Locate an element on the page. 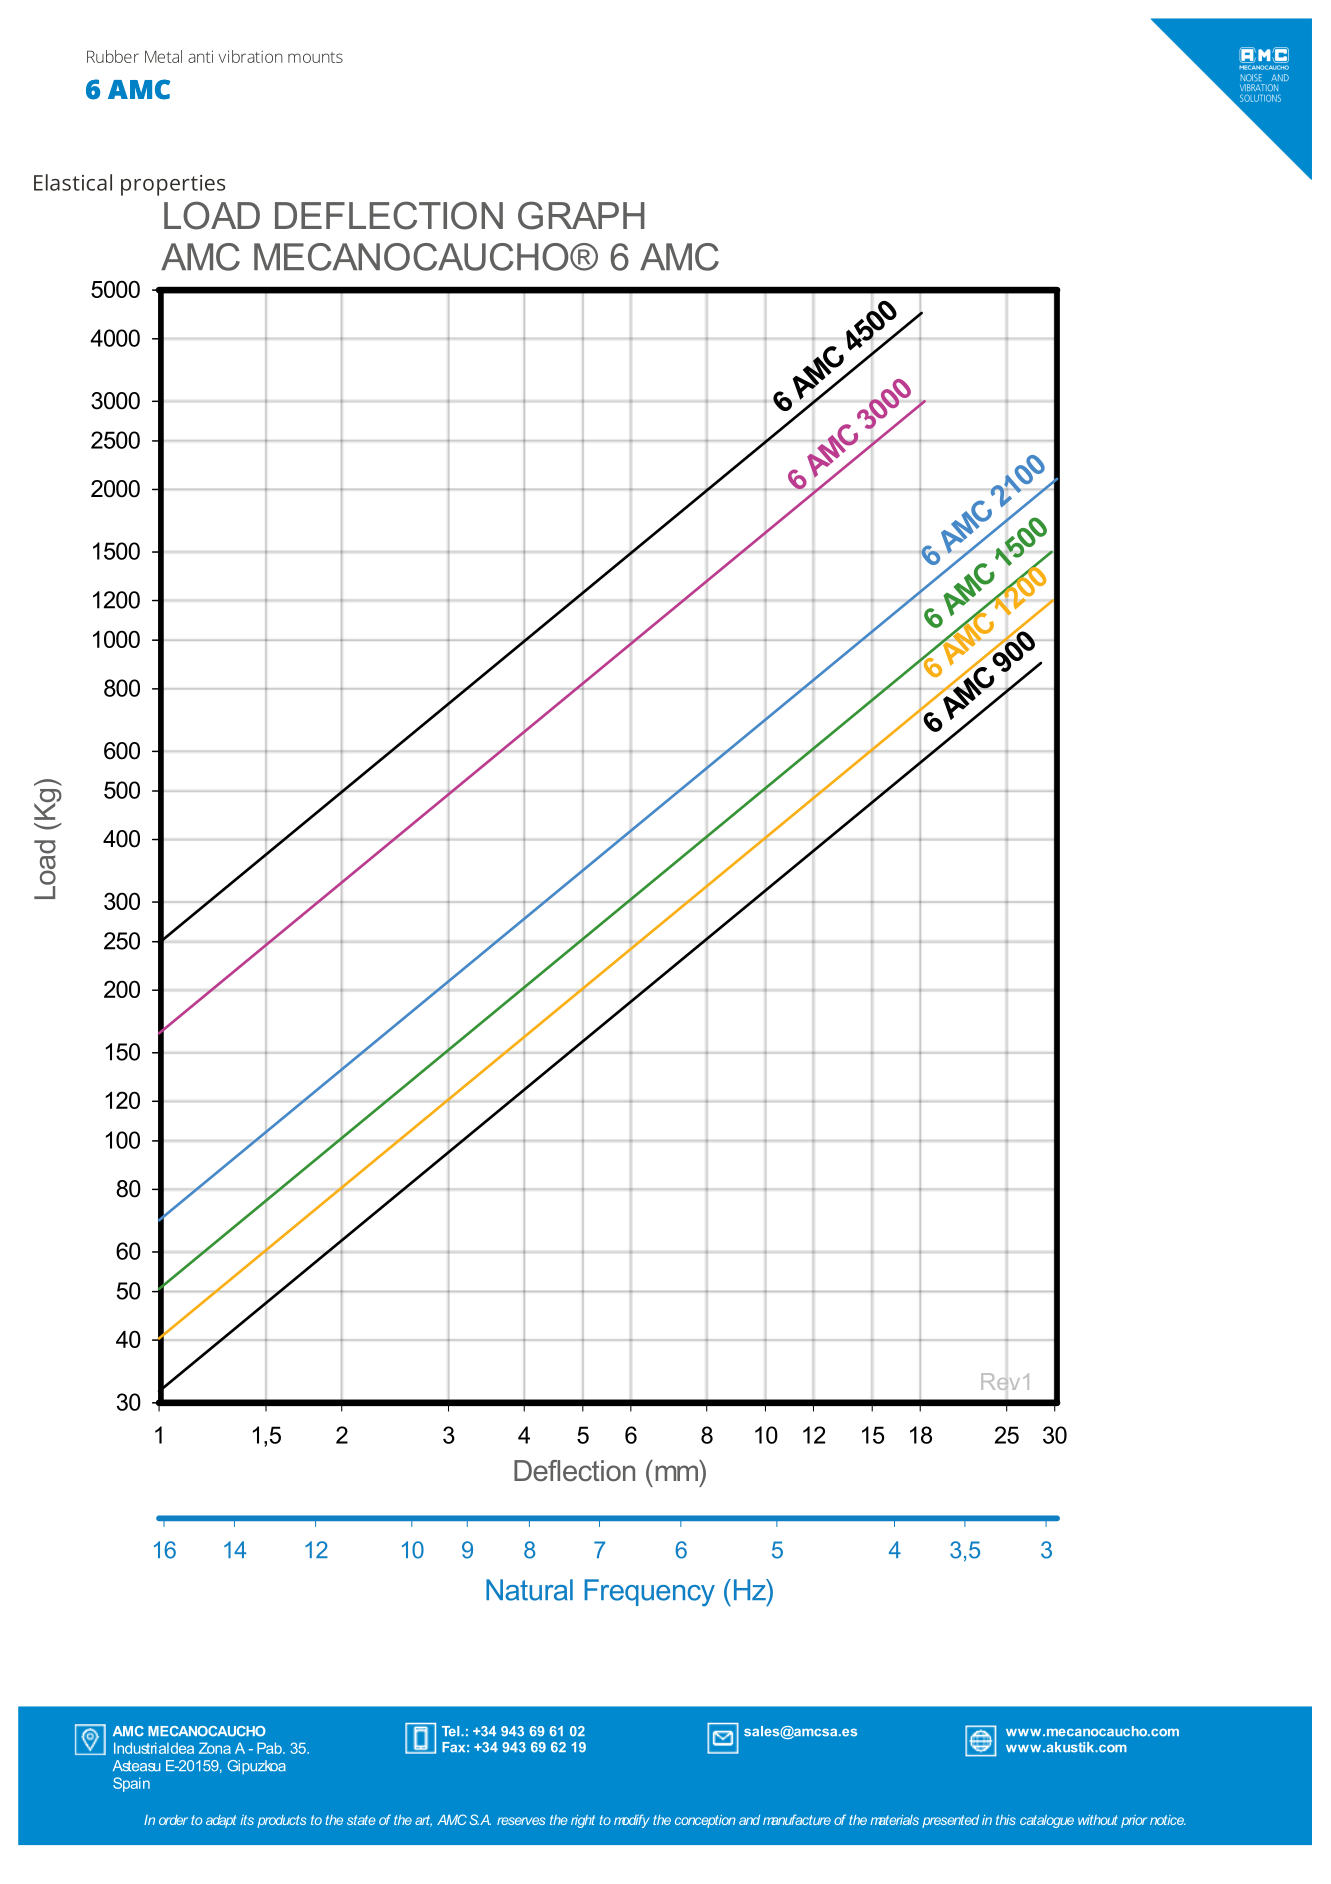  its is located at coordinates (247, 1820).
